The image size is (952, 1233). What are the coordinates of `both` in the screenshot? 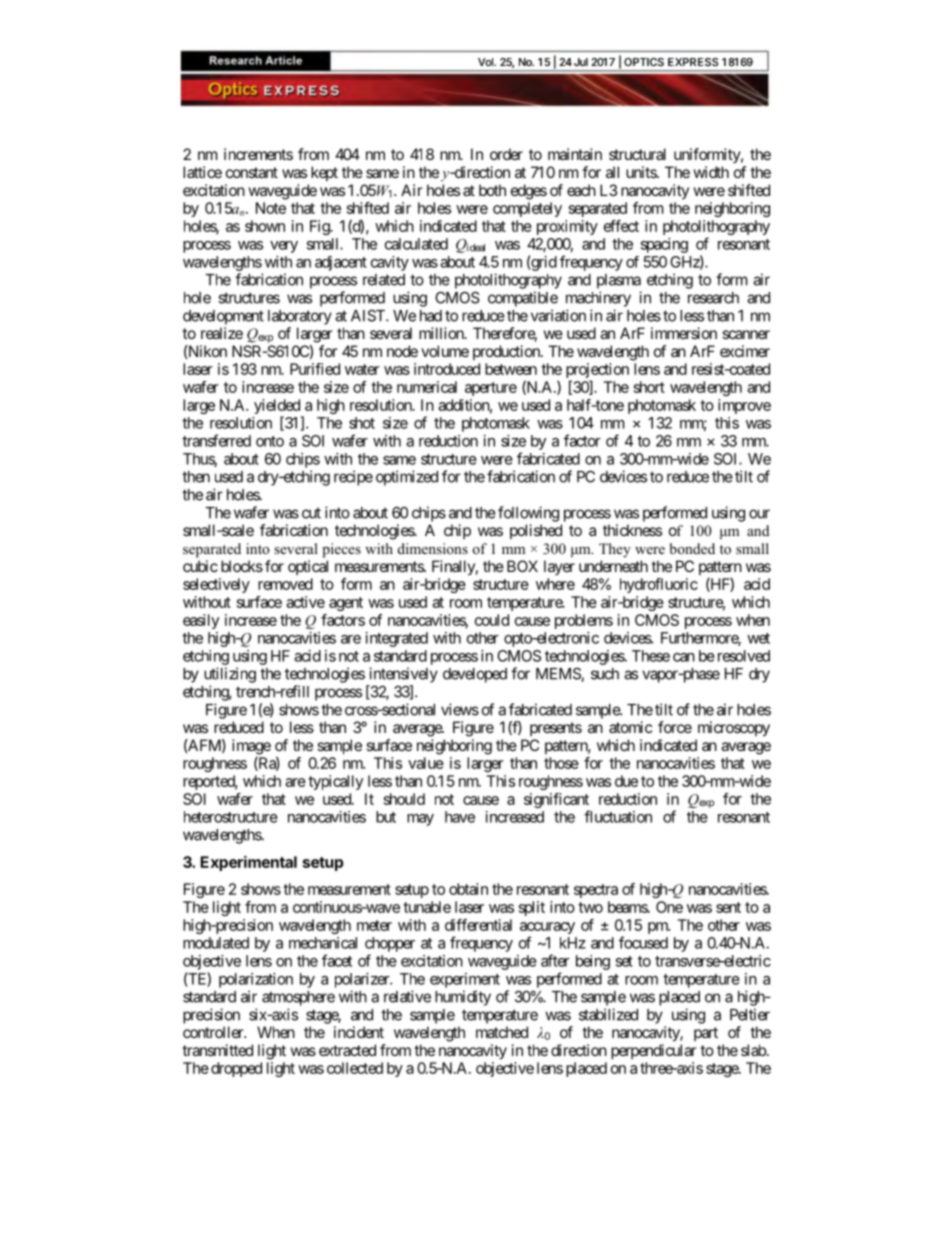 It's located at (492, 190).
